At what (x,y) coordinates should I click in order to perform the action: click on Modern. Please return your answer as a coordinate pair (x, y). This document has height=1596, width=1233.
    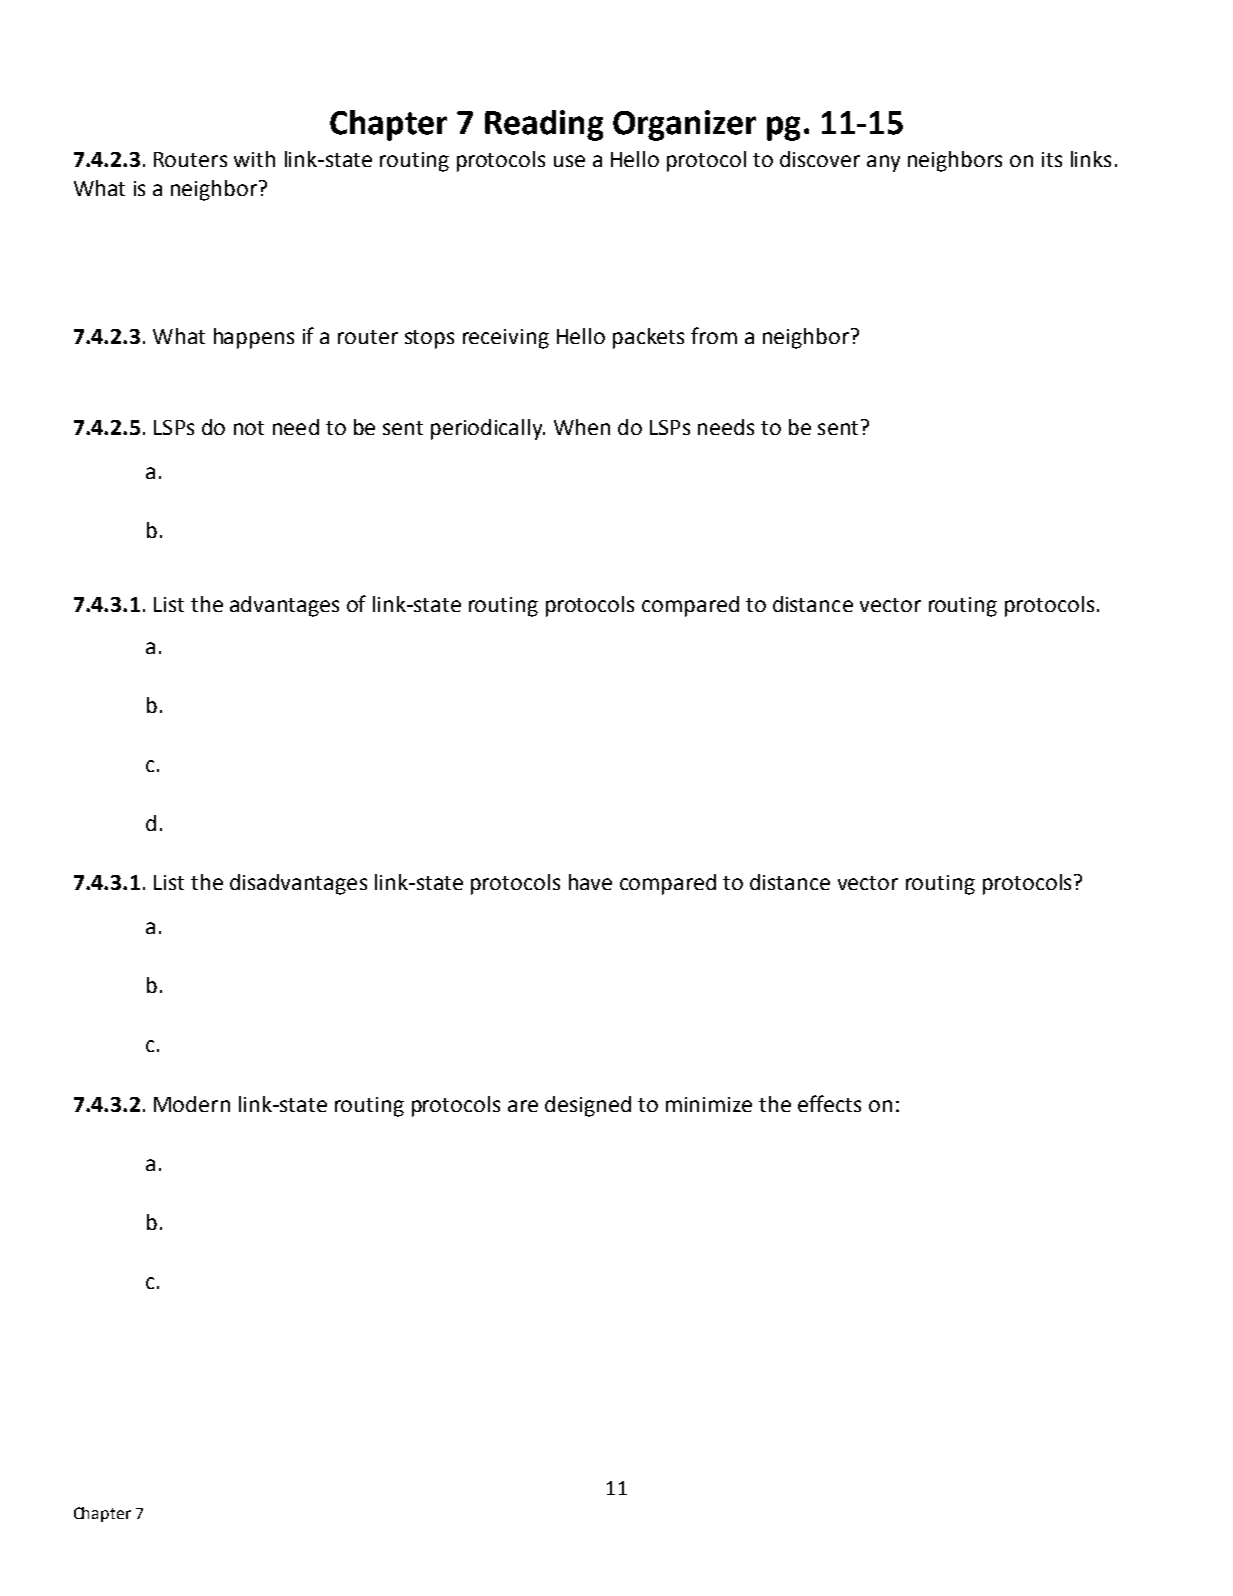
    Looking at the image, I should click on (192, 1104).
